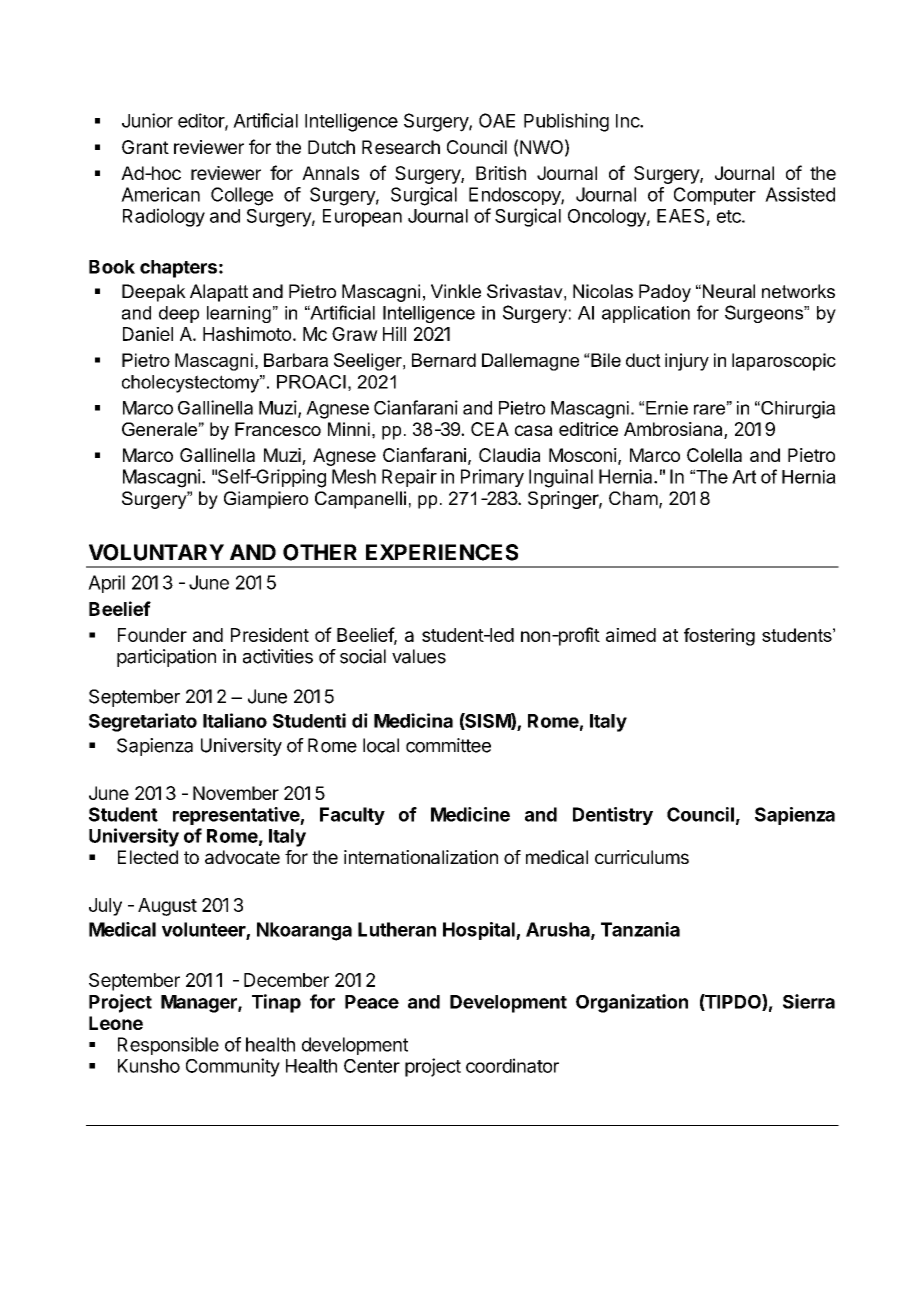  Describe the element at coordinates (633, 498) in the screenshot. I see `Cham` at that location.
